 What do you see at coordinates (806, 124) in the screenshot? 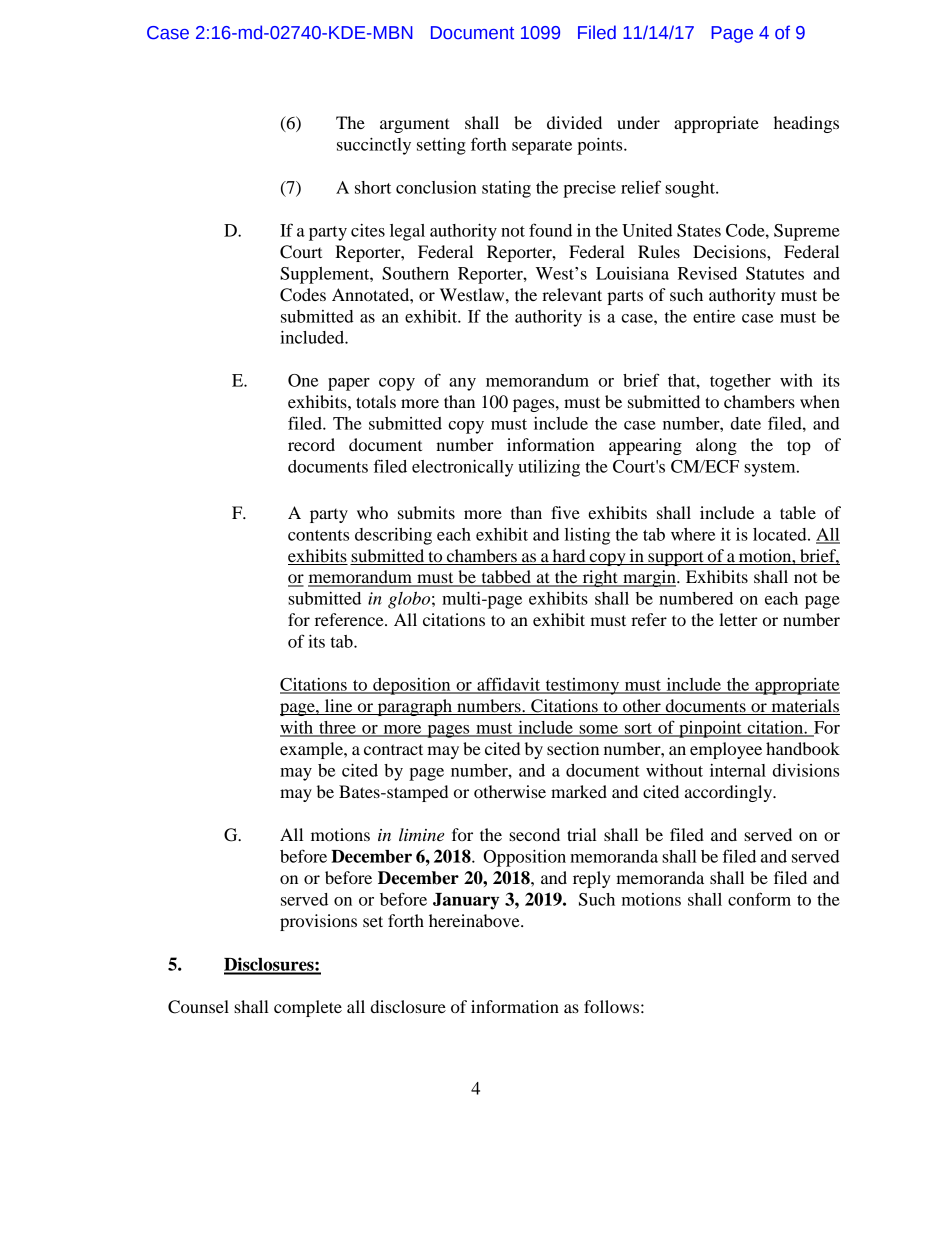
I see `headings` at bounding box center [806, 124].
